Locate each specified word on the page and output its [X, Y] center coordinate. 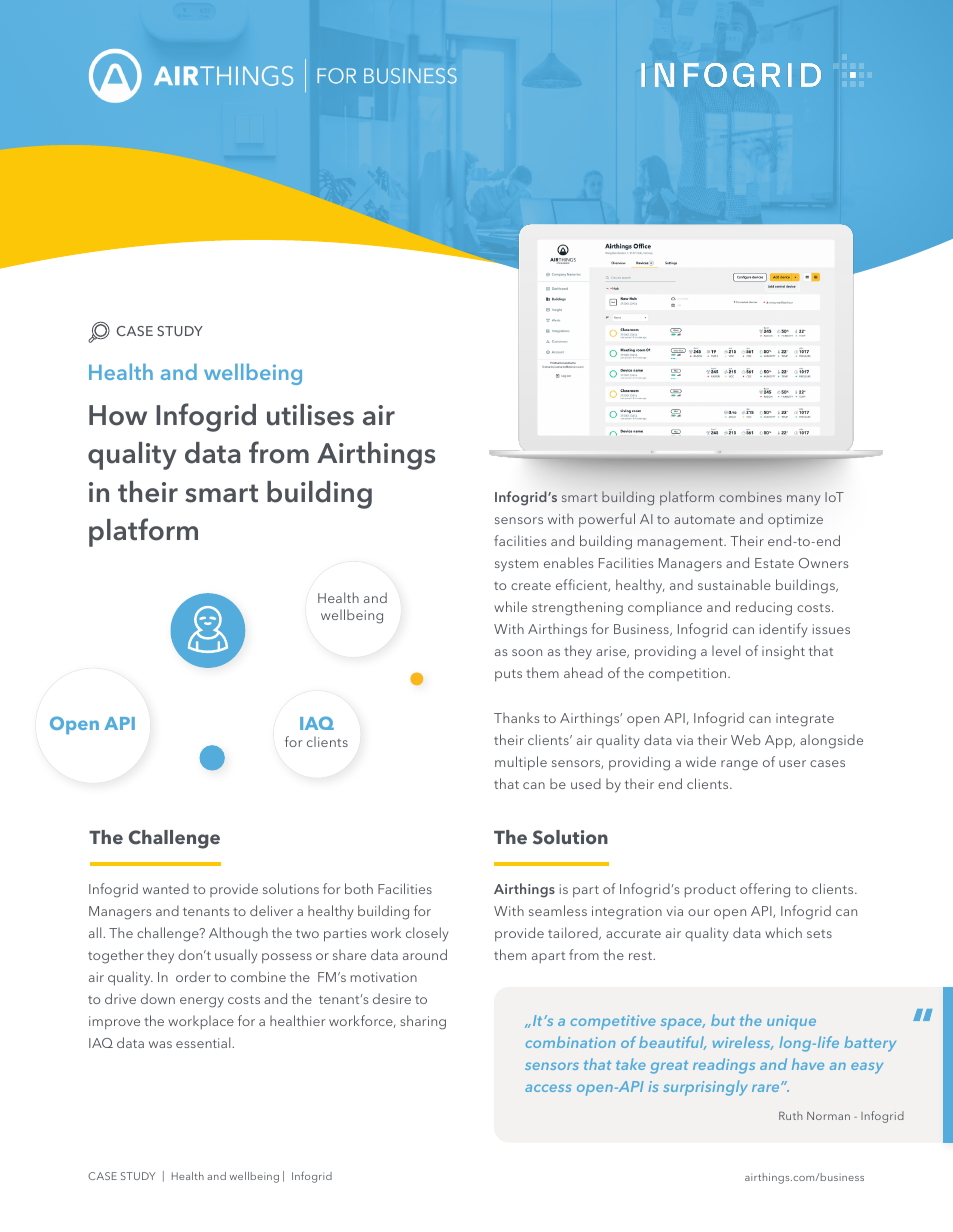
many [803, 500]
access [548, 1088]
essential [204, 1042]
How [118, 415]
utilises [310, 415]
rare [767, 1088]
